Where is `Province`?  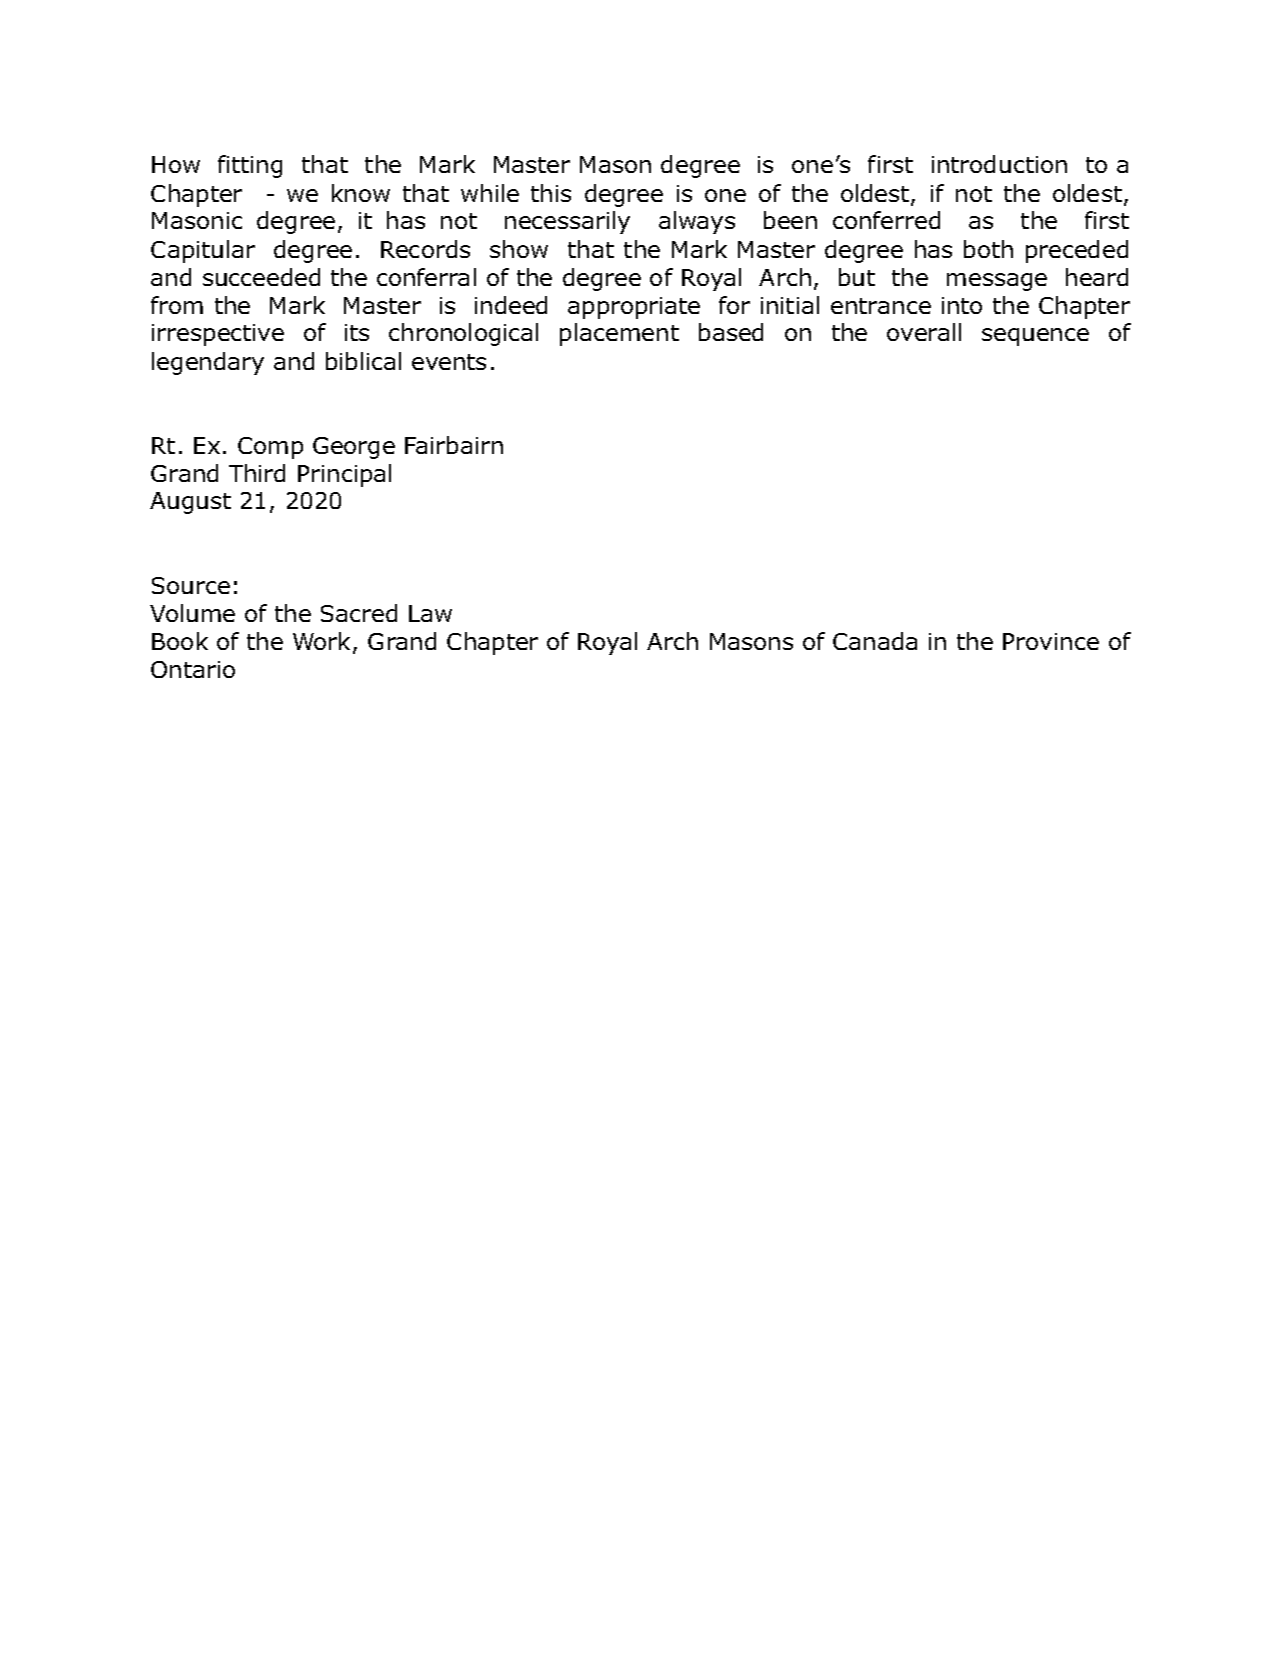 Province is located at coordinates (1051, 641).
